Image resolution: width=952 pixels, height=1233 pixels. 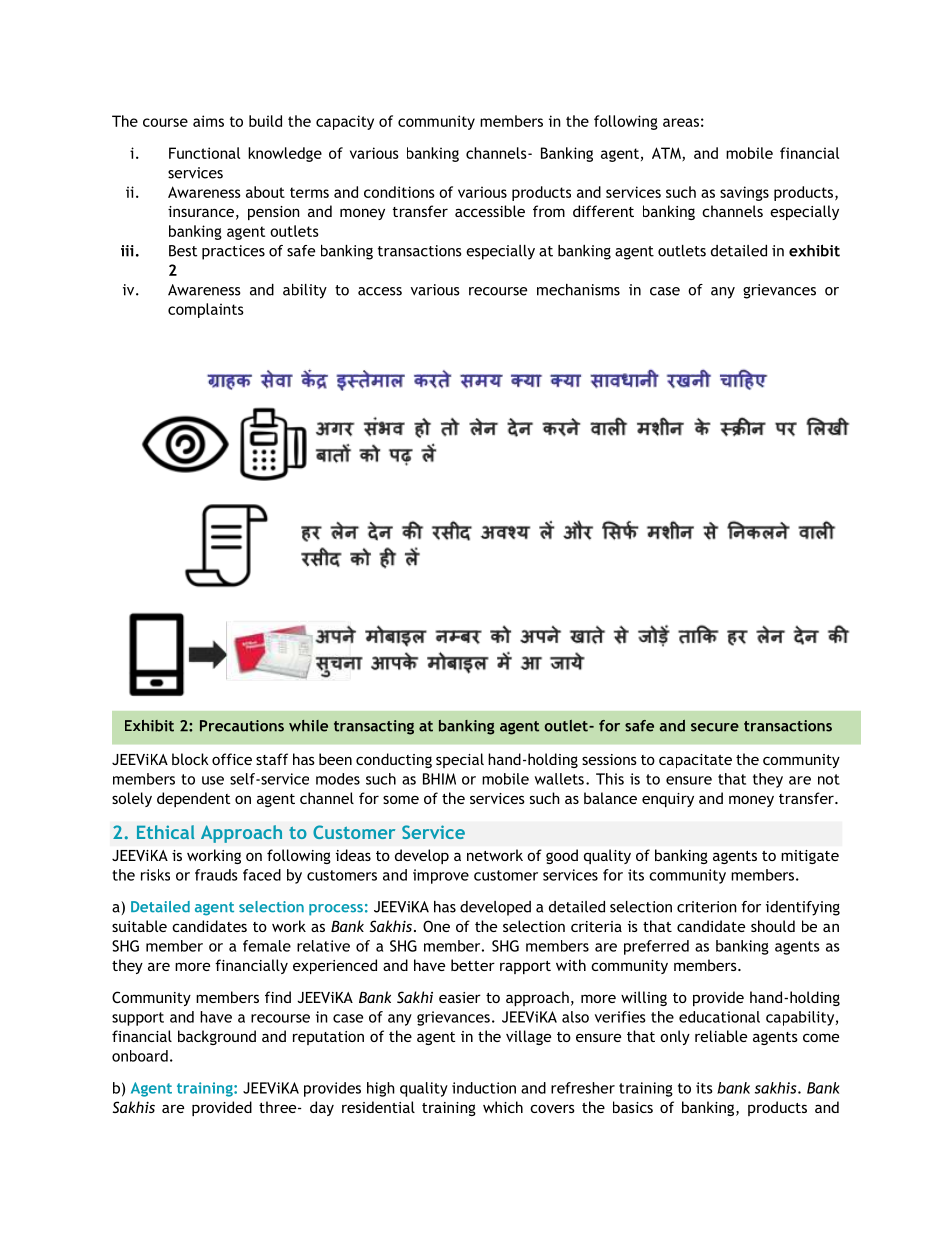 What do you see at coordinates (242, 726) in the screenshot?
I see `Precautions` at bounding box center [242, 726].
